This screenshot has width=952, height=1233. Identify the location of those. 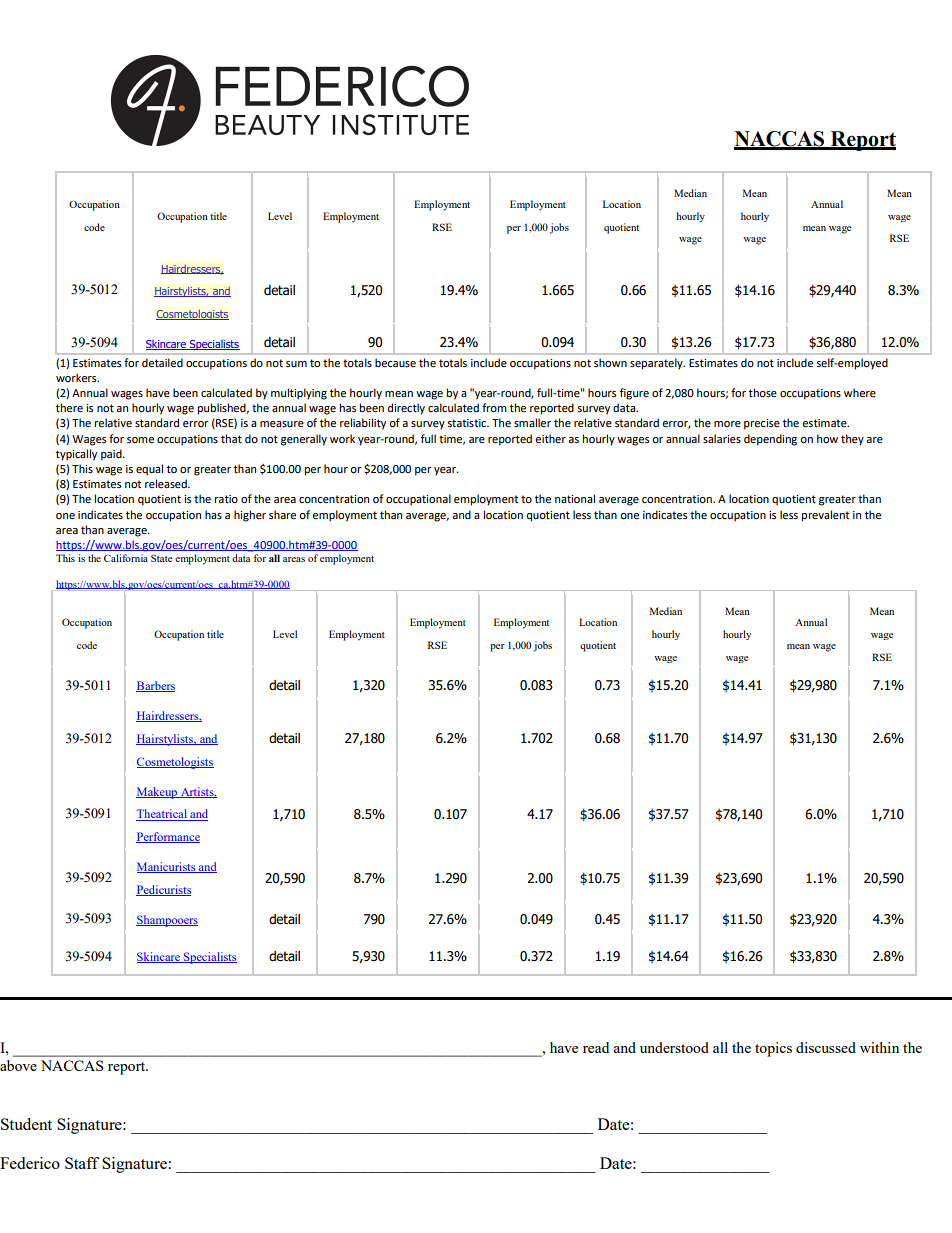
(763, 393).
